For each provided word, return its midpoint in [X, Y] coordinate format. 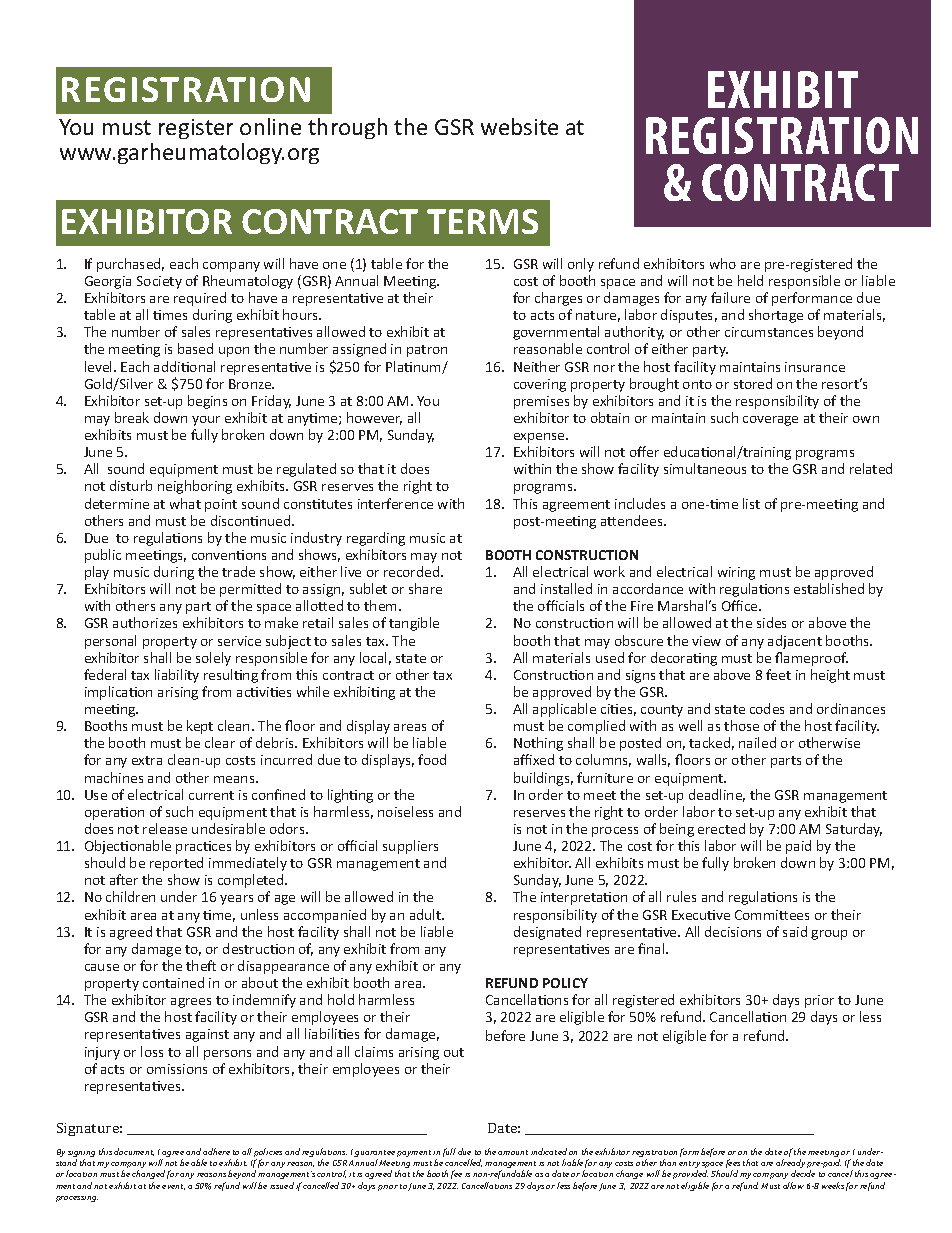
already [790, 1165]
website [519, 126]
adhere [216, 1151]
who [723, 263]
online [270, 126]
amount [513, 1152]
